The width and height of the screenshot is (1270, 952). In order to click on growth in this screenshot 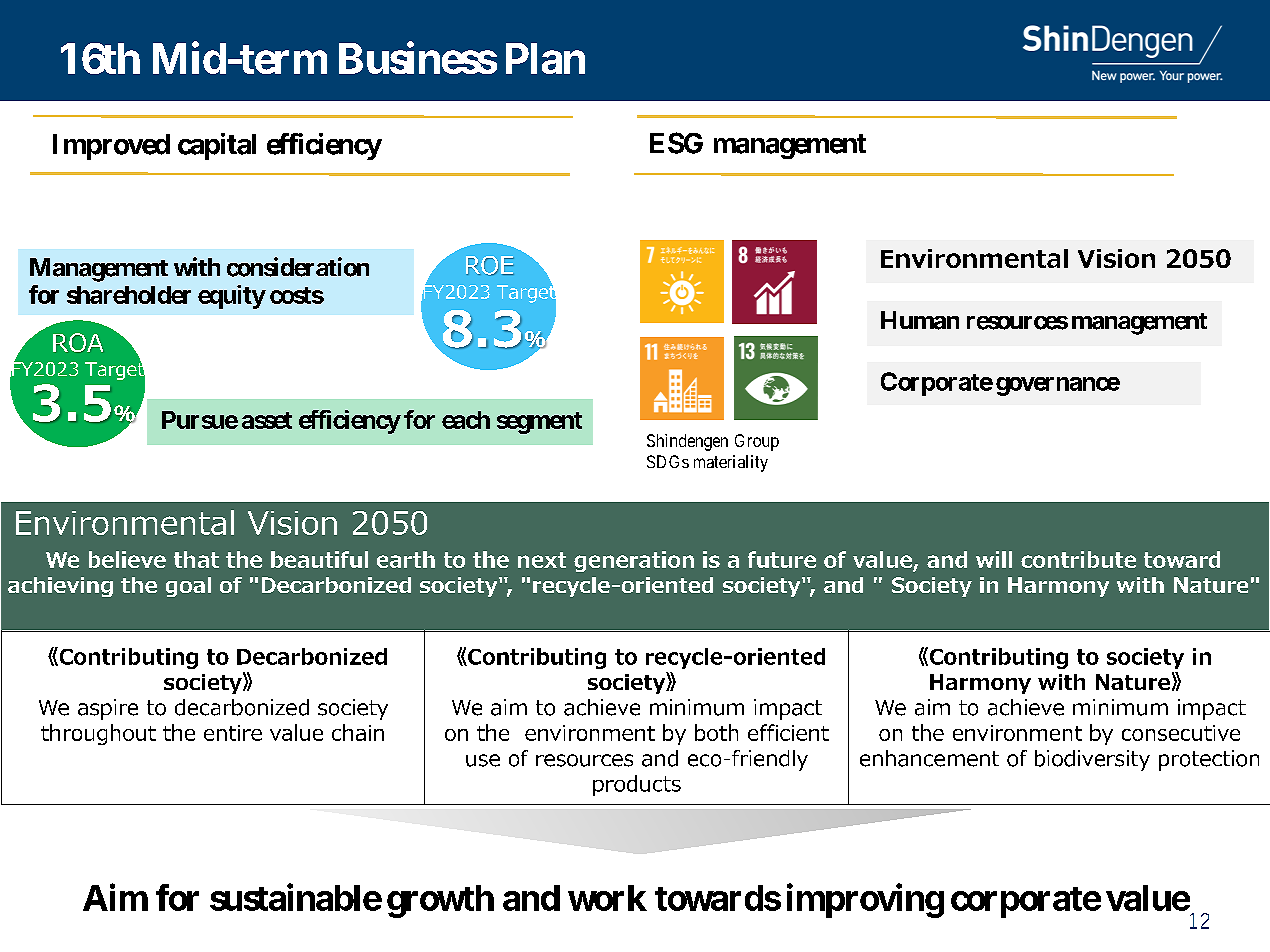, I will do `click(440, 901)`.
